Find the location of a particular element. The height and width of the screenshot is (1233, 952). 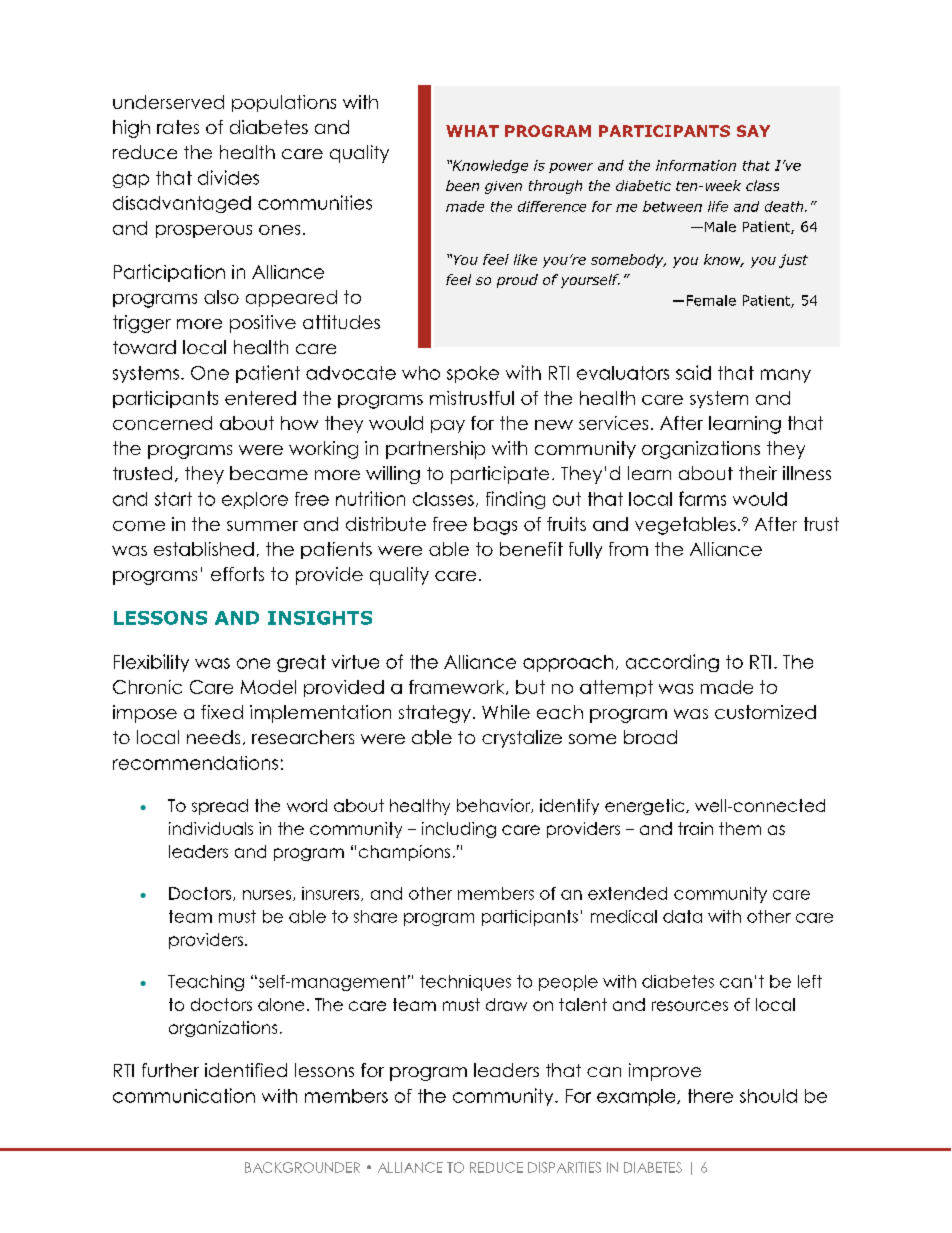

framework is located at coordinates (458, 687).
